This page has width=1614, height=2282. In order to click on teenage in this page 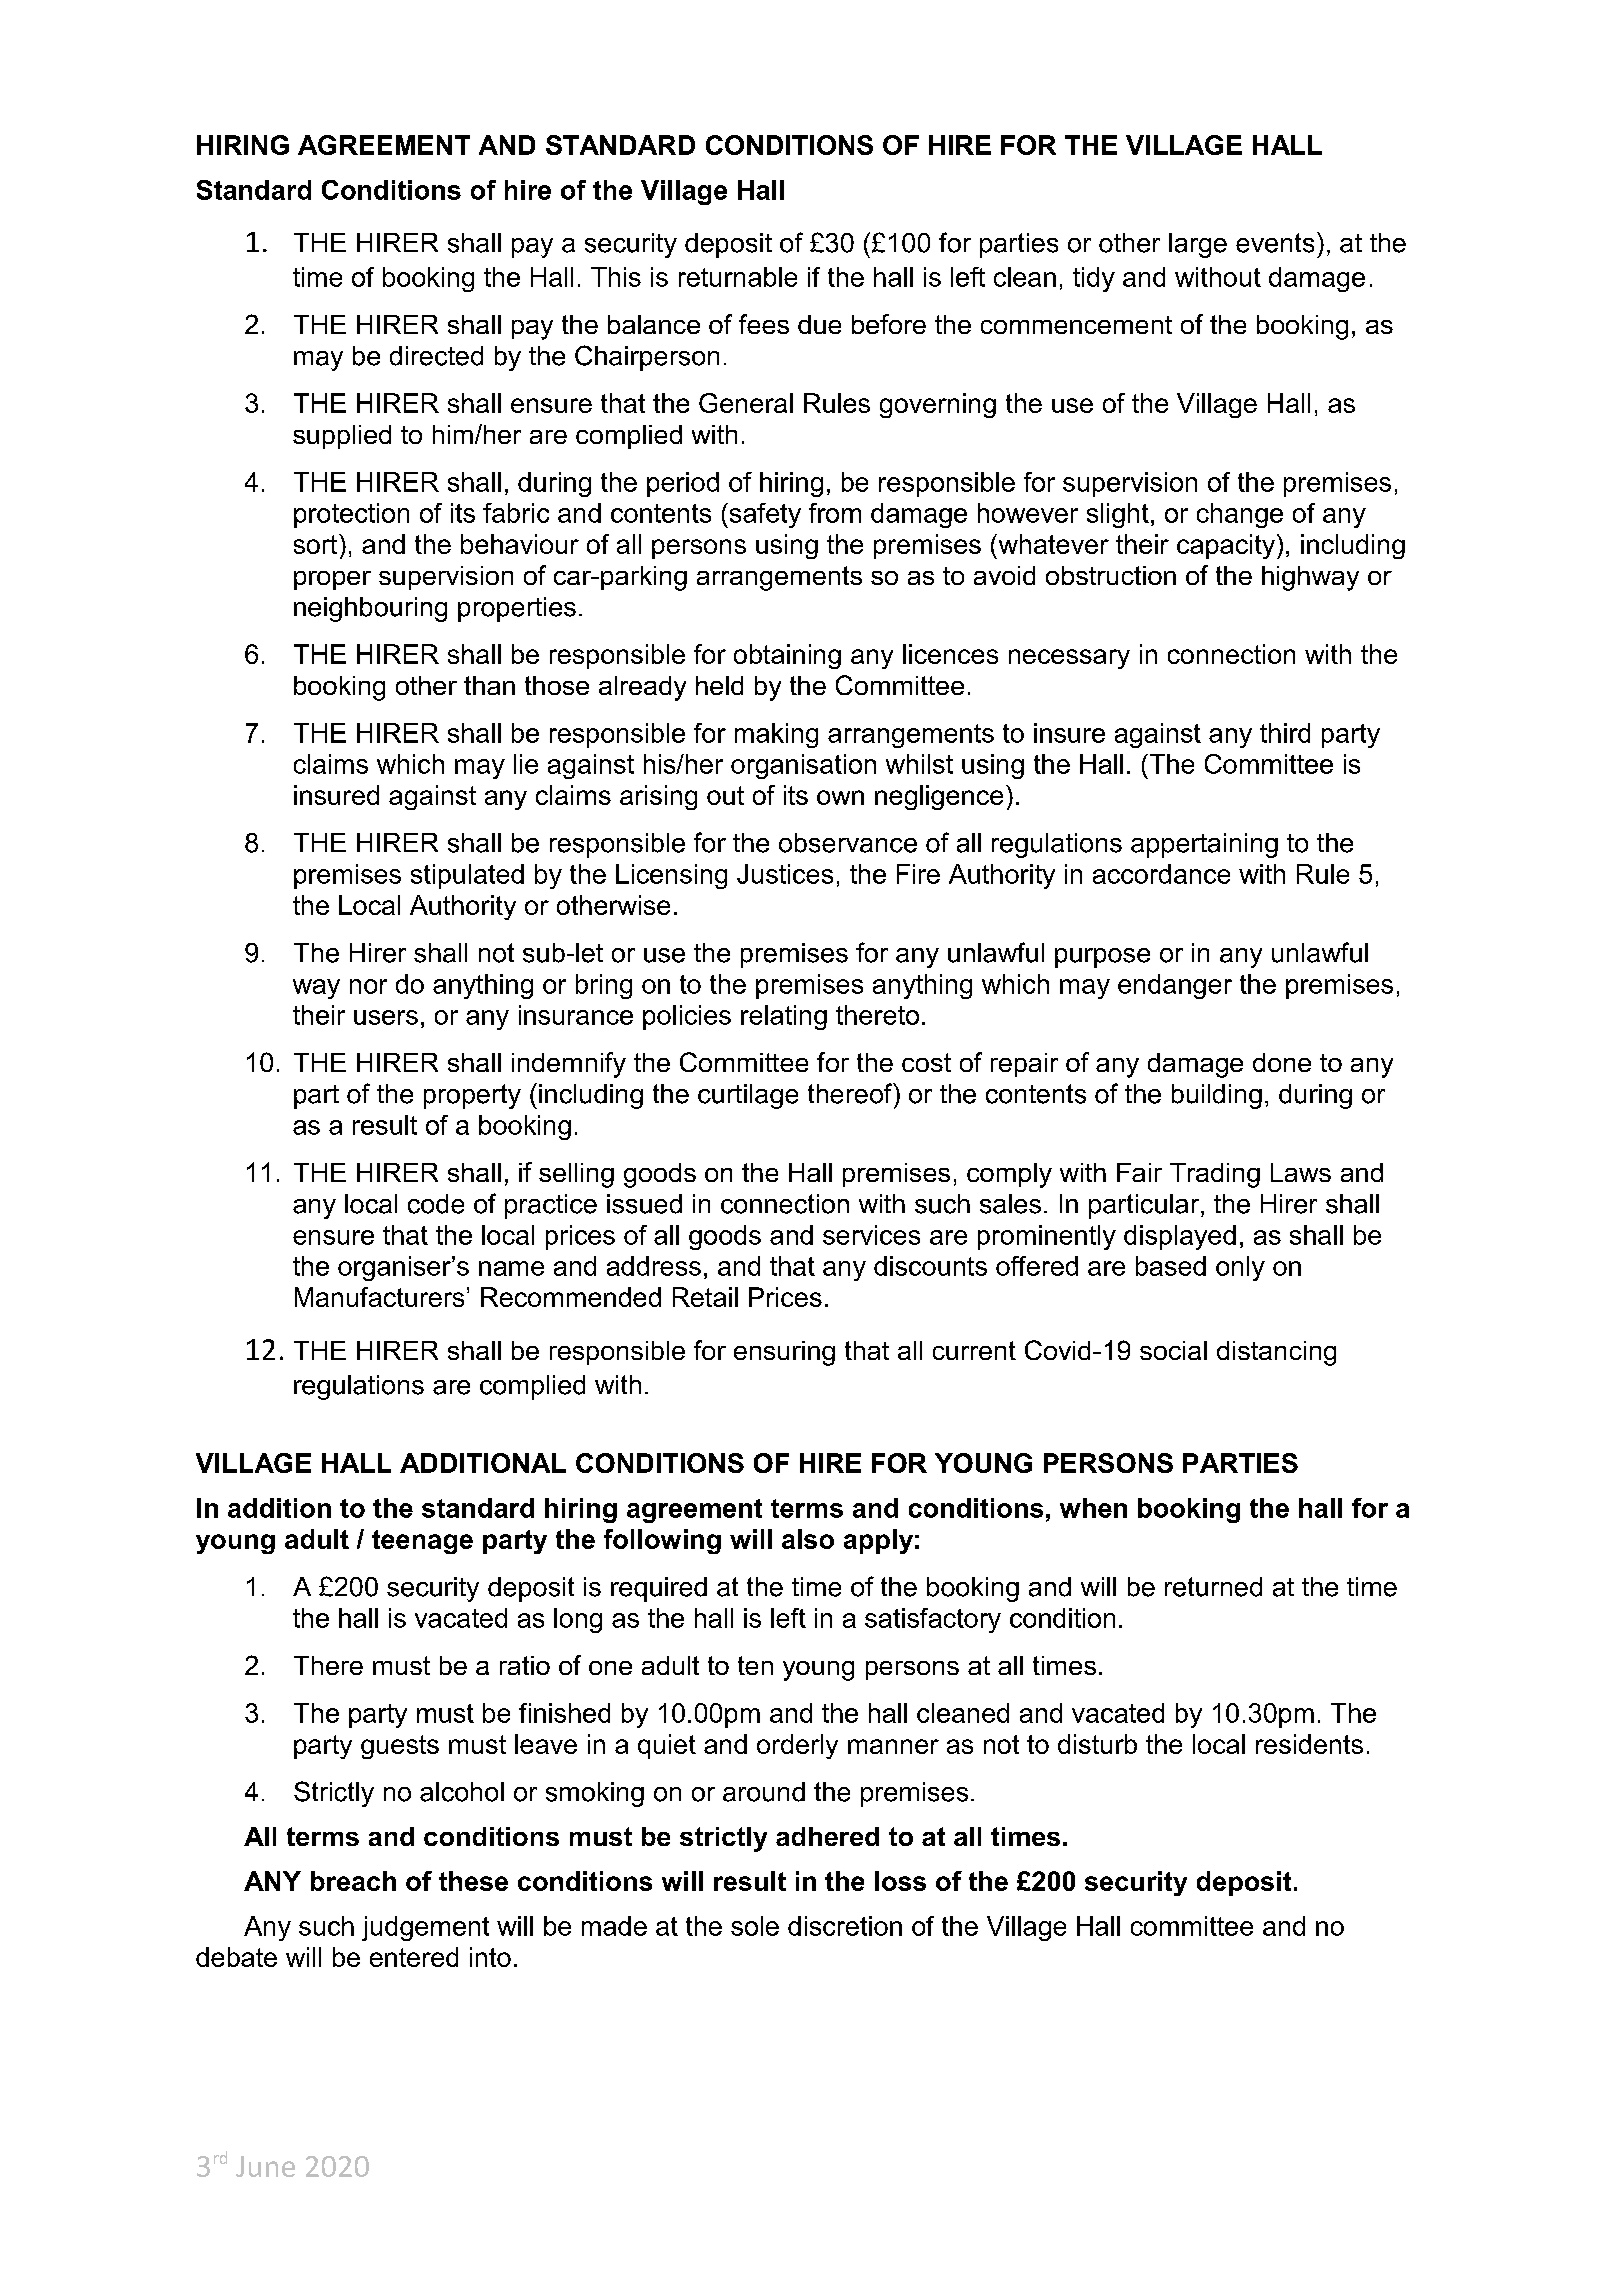, I will do `click(422, 1542)`.
